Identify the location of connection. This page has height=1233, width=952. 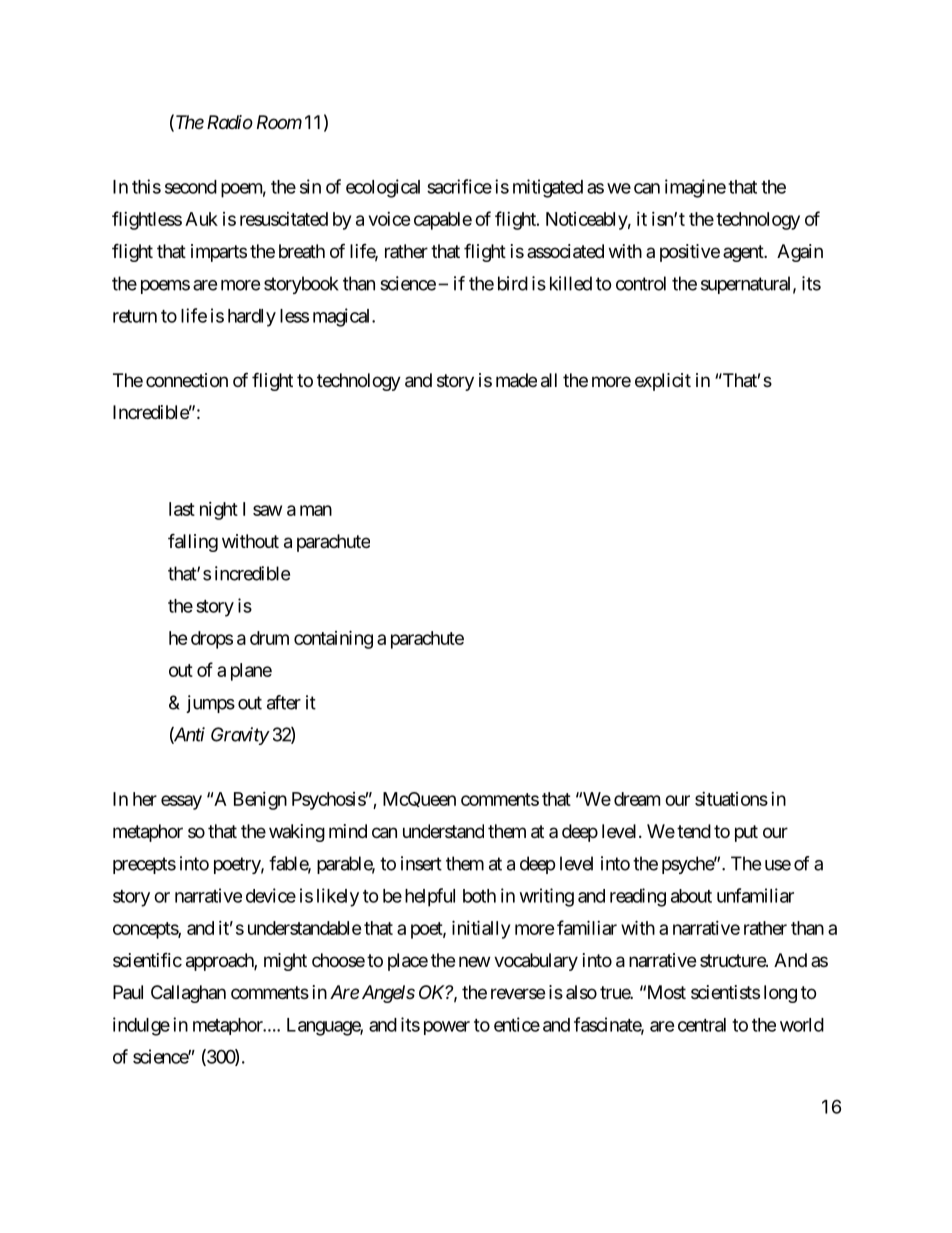
(187, 380).
